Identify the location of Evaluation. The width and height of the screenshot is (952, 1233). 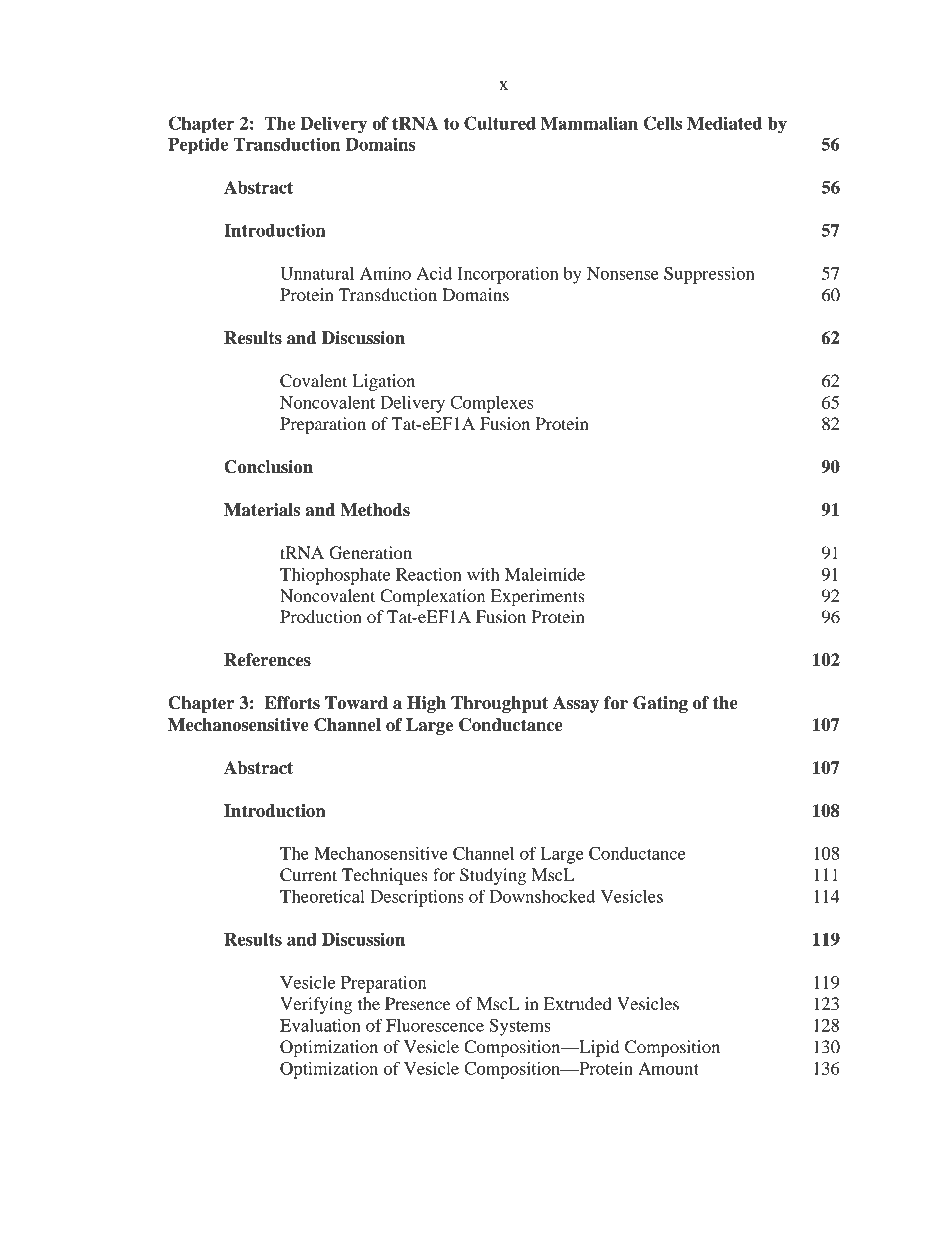
(320, 1025).
